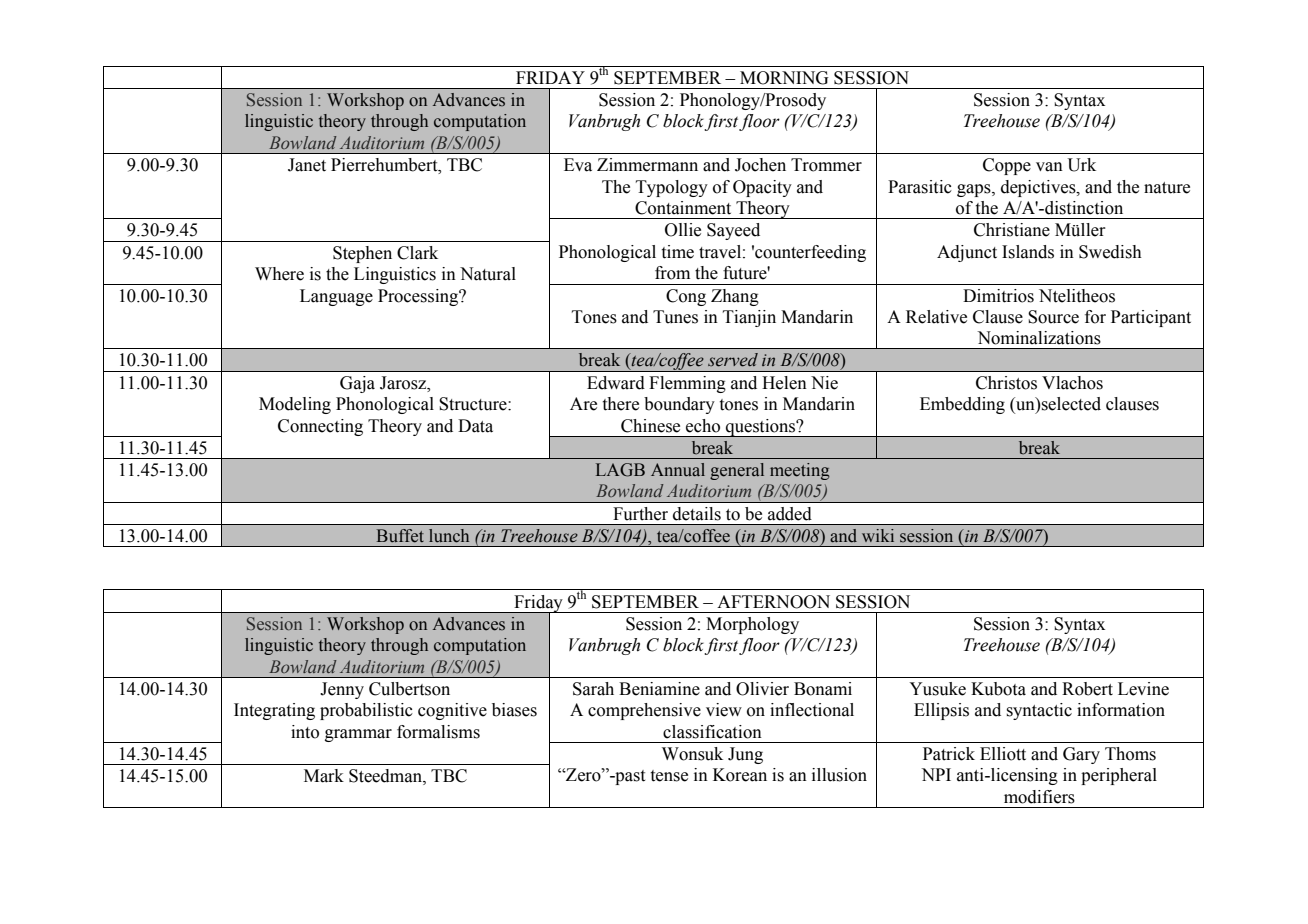 This page has height=924, width=1308. I want to click on Buffet, so click(400, 536).
